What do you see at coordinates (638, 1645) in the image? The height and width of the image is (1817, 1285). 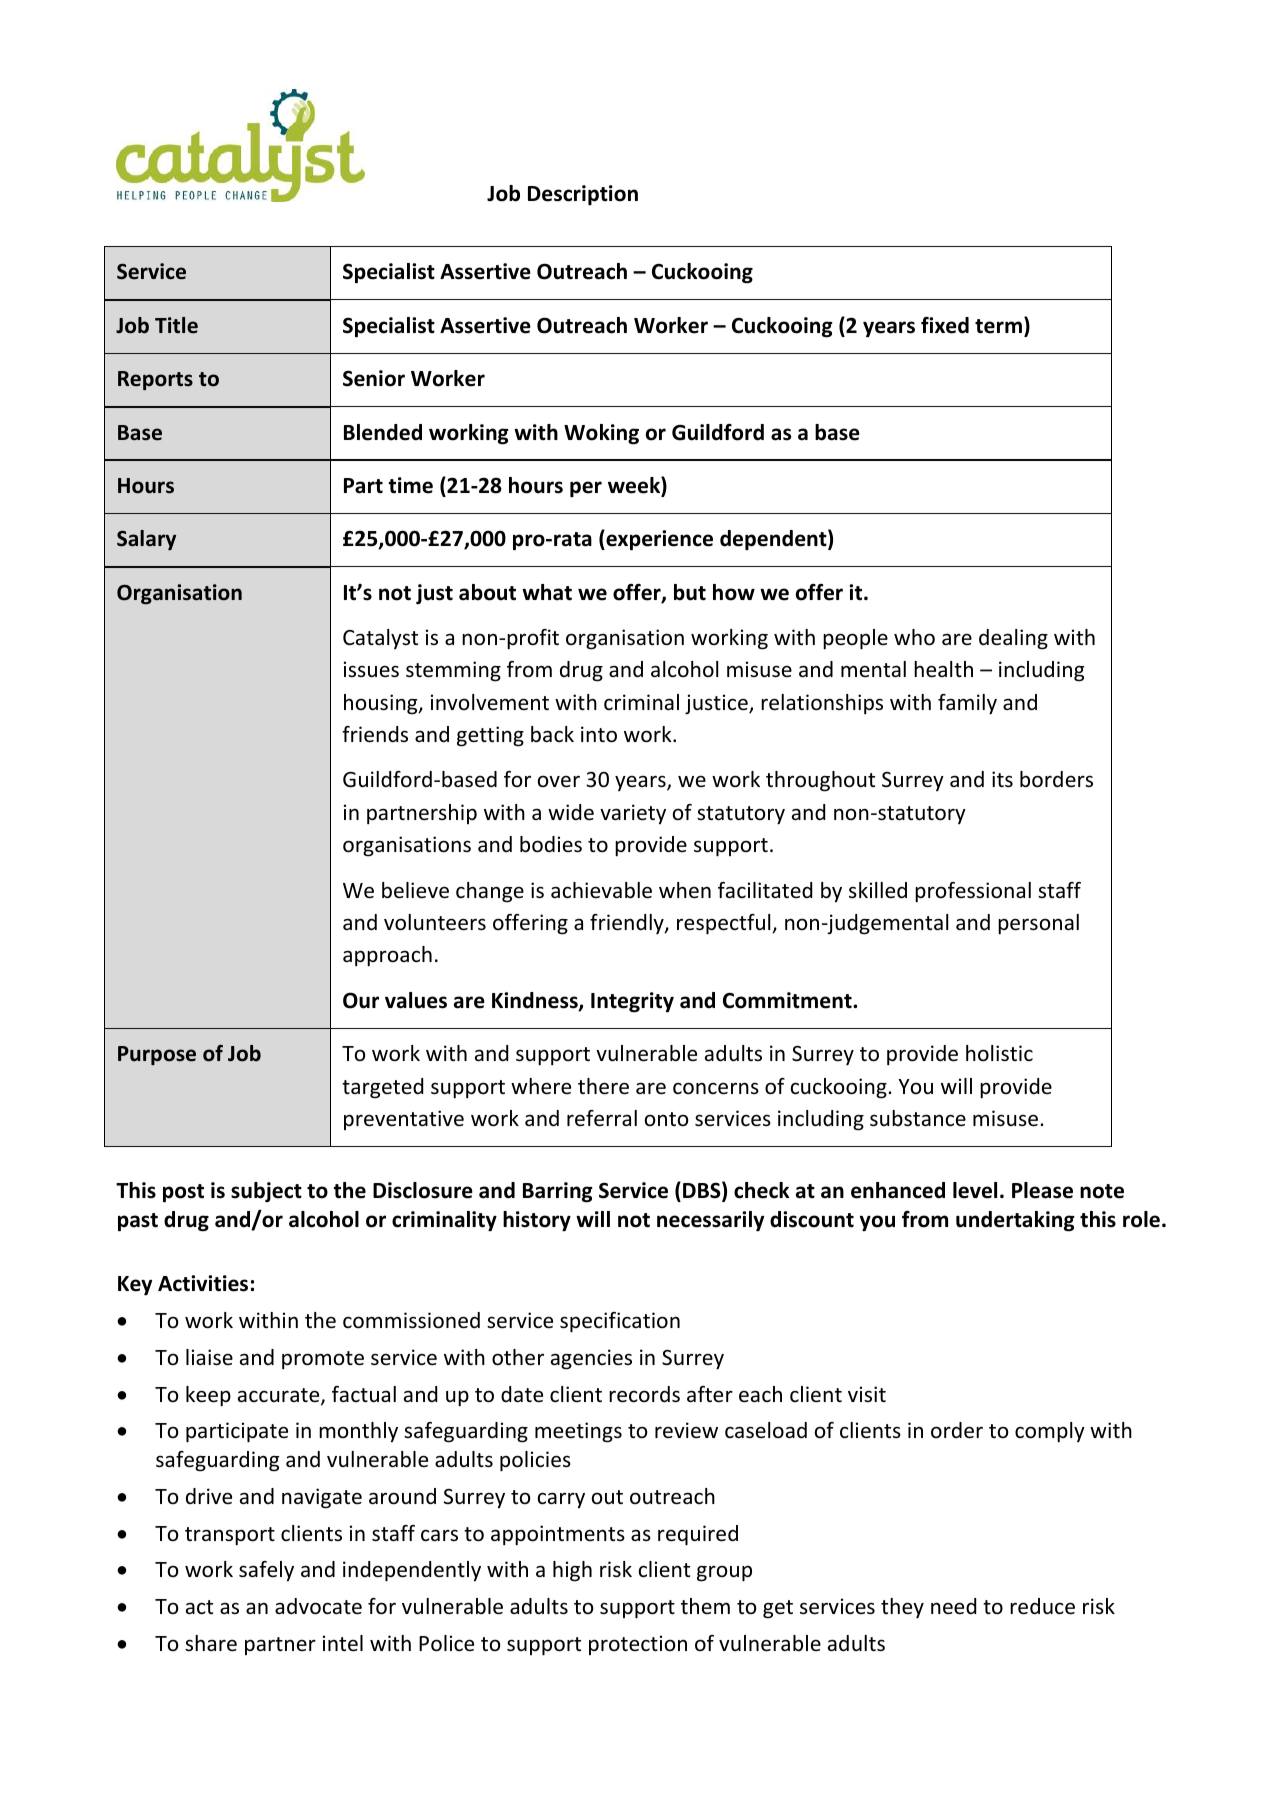 I see `protection` at bounding box center [638, 1645].
